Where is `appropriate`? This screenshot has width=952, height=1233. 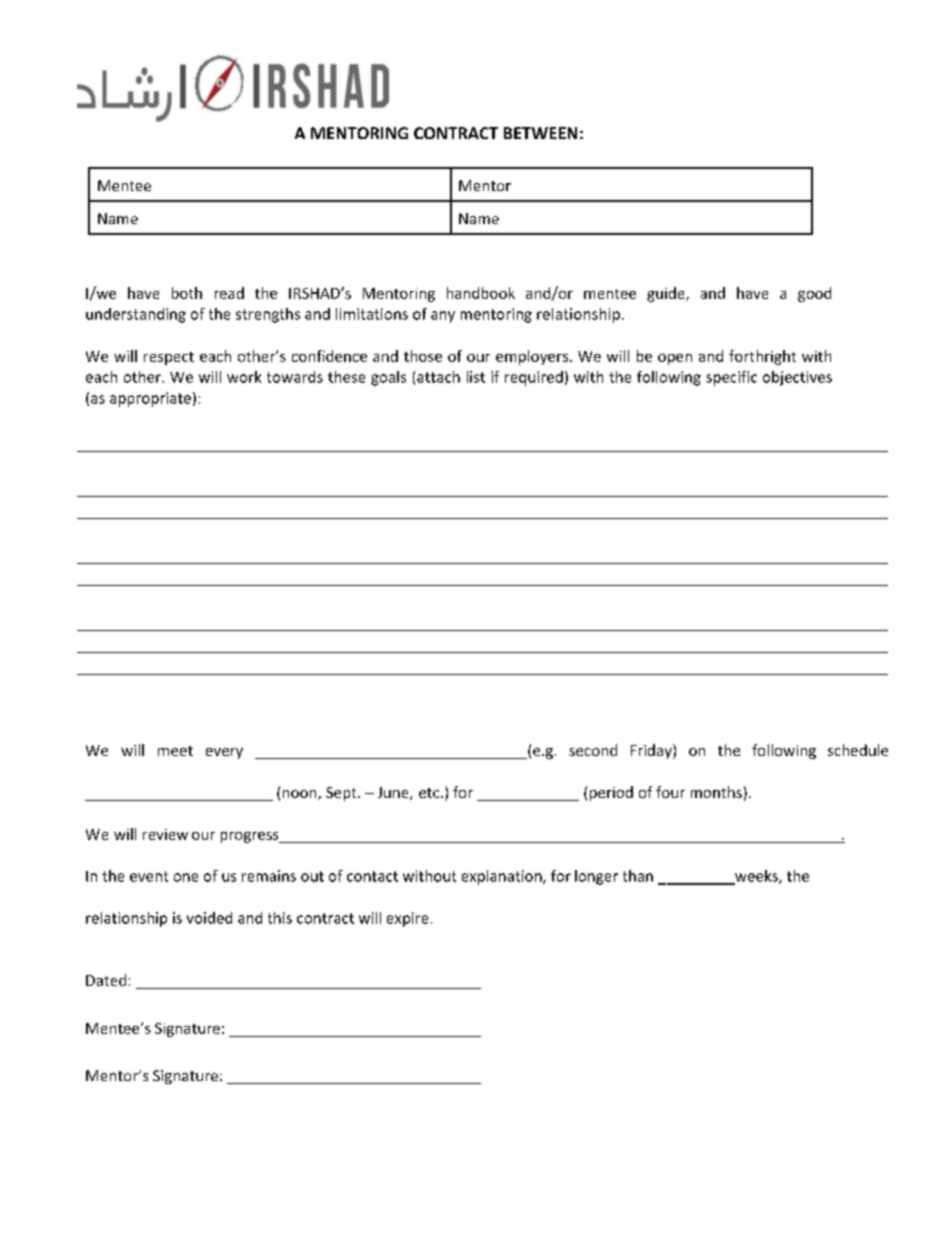
appropriate is located at coordinates (150, 399).
